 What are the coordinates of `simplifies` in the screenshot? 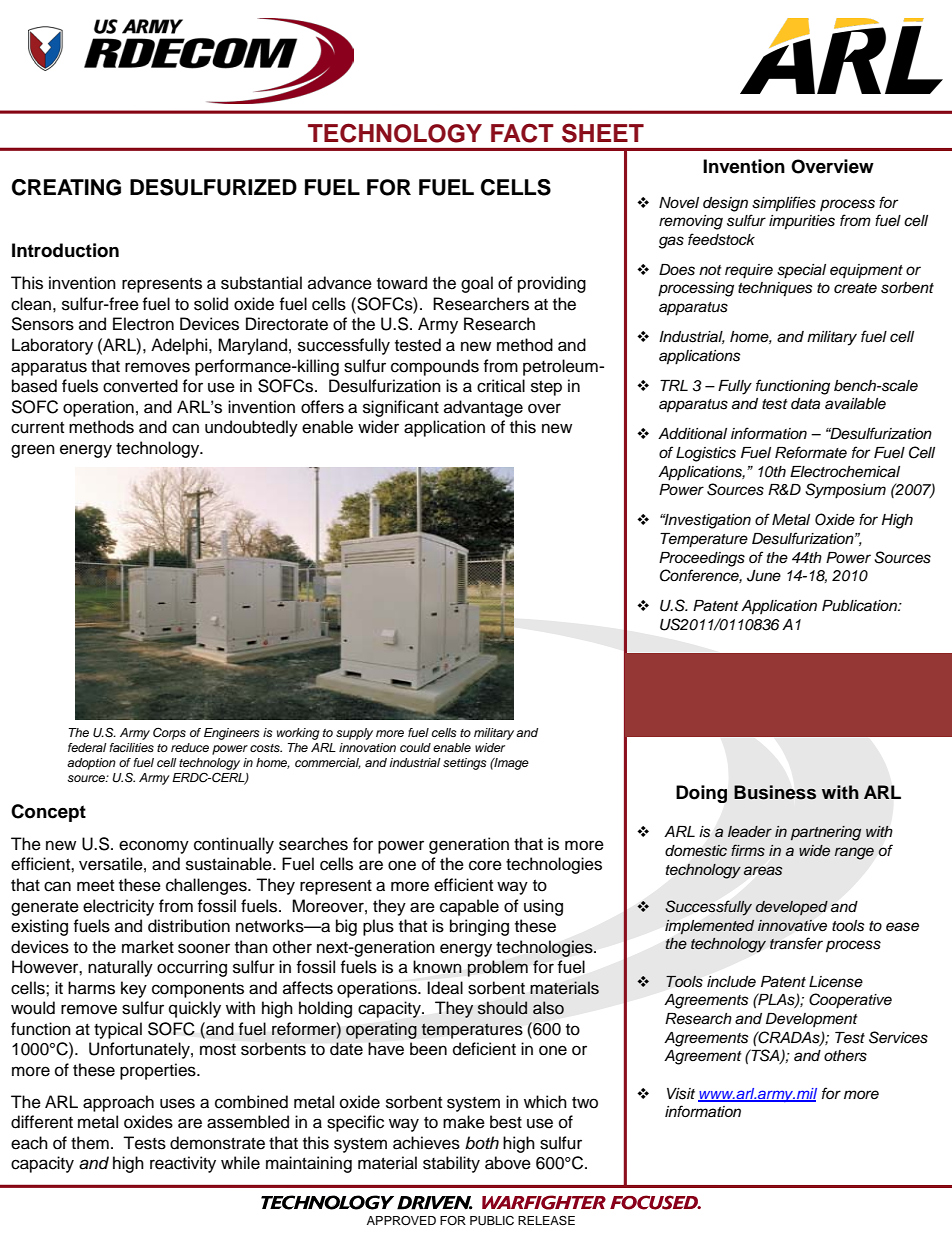 It's located at (784, 204).
